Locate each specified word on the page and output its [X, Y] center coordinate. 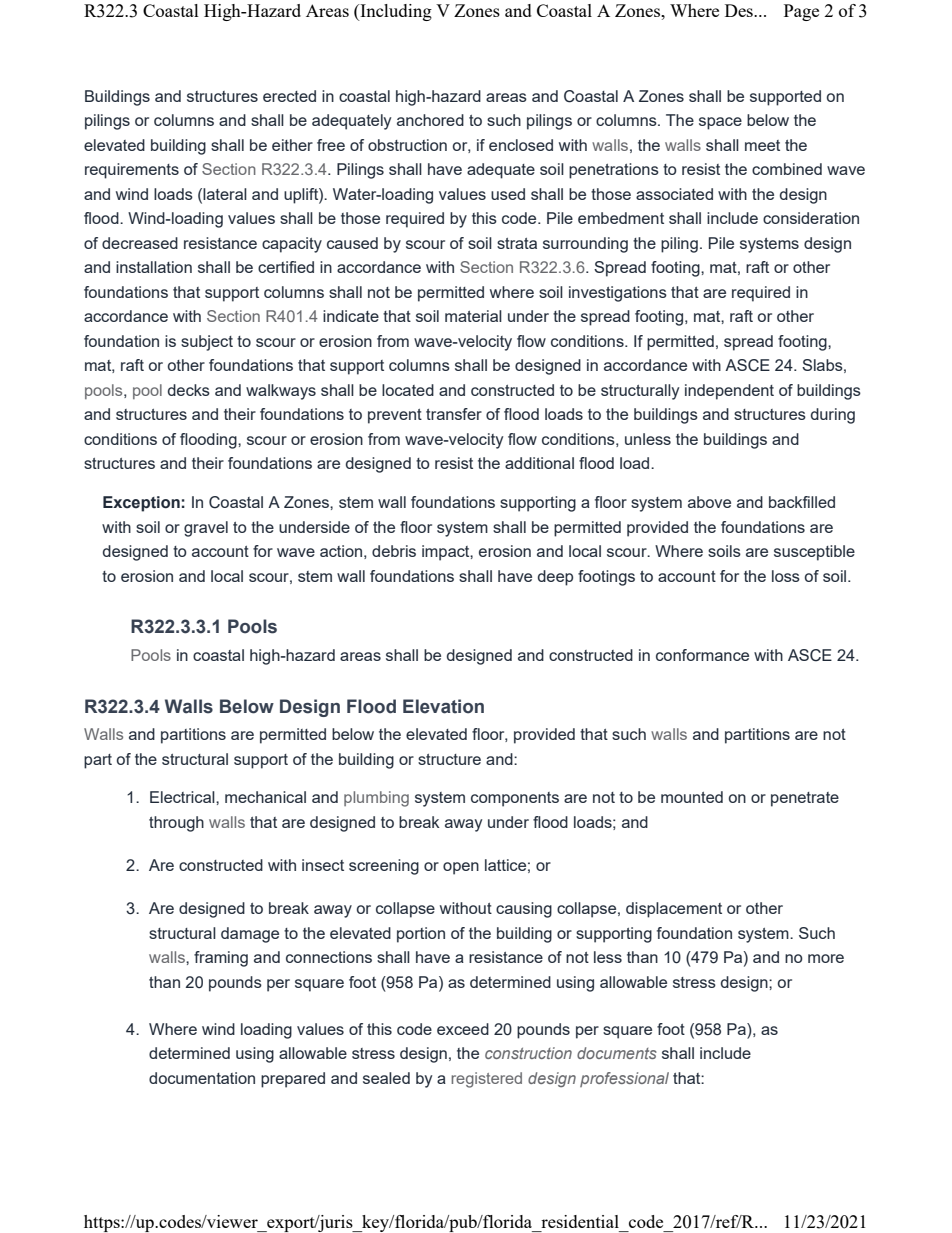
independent [729, 392]
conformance [702, 655]
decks [189, 390]
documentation [202, 1078]
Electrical [183, 797]
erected [289, 96]
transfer [454, 414]
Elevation [443, 706]
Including [395, 12]
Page [801, 12]
